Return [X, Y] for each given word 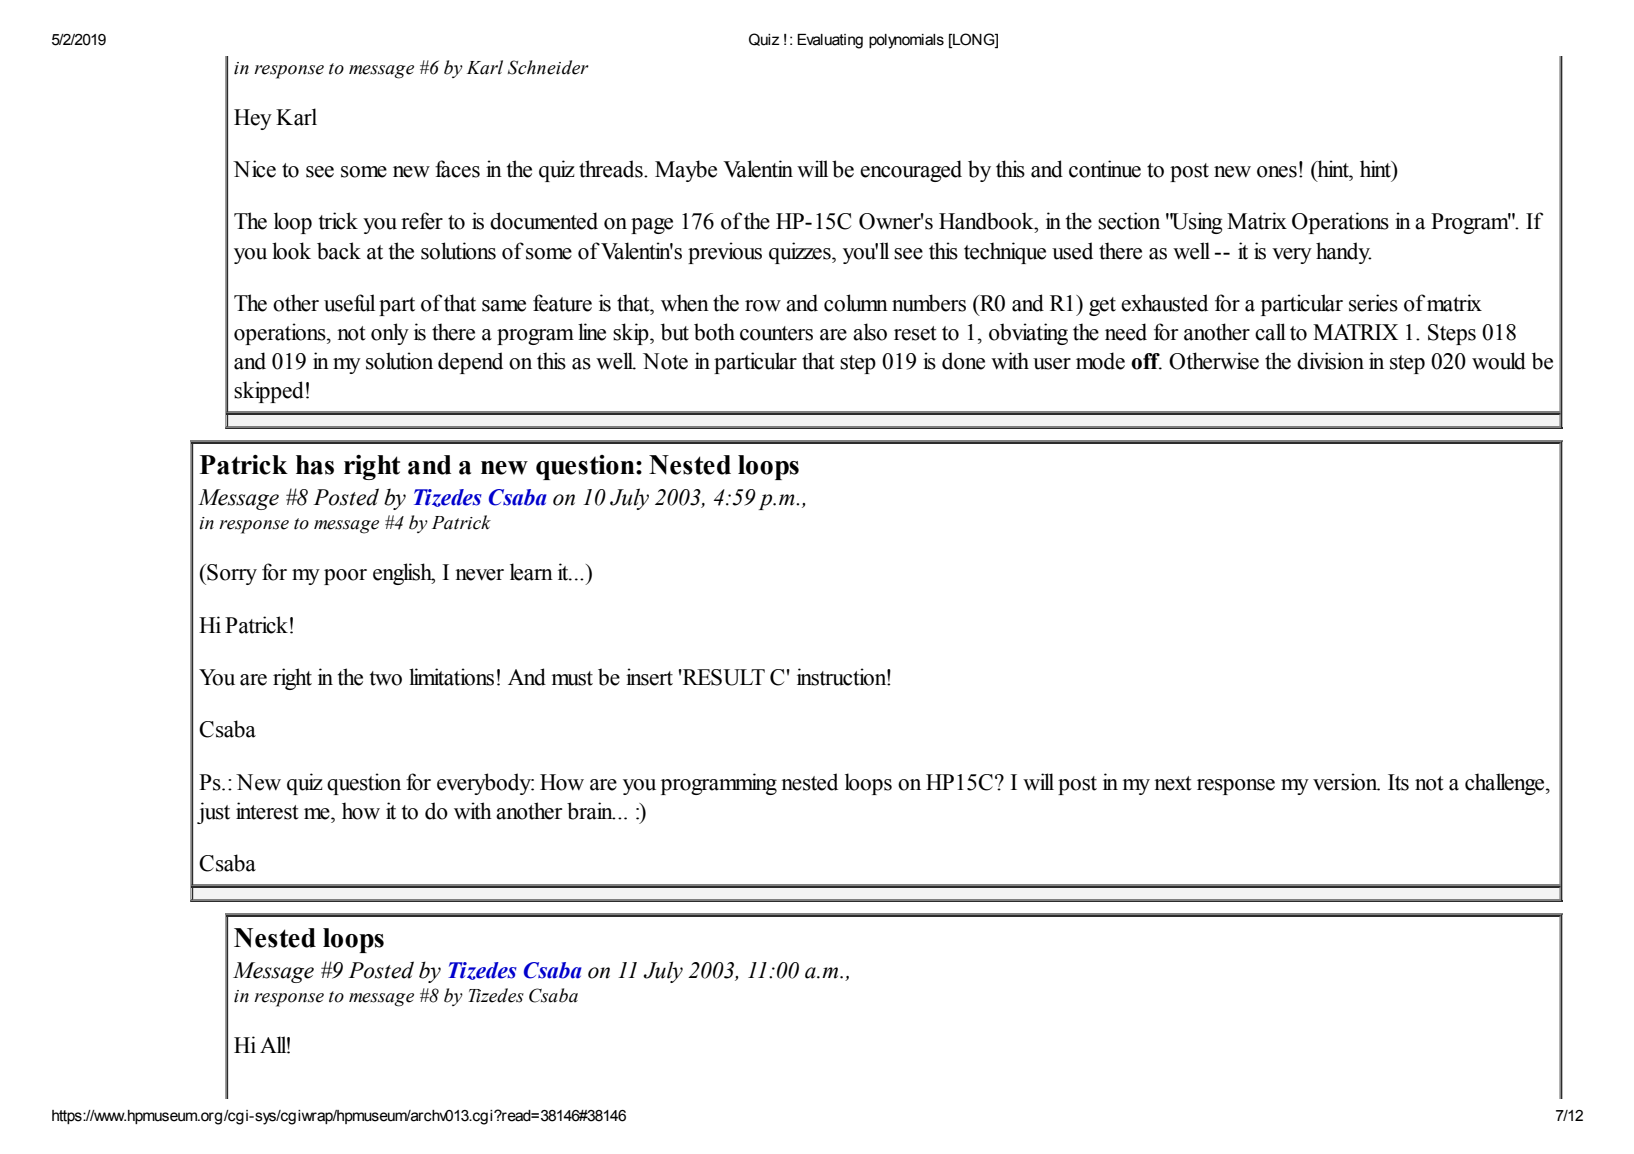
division [1330, 361]
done [963, 361]
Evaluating [830, 41]
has [315, 465]
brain [591, 811]
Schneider [548, 67]
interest [267, 811]
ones [1277, 172]
